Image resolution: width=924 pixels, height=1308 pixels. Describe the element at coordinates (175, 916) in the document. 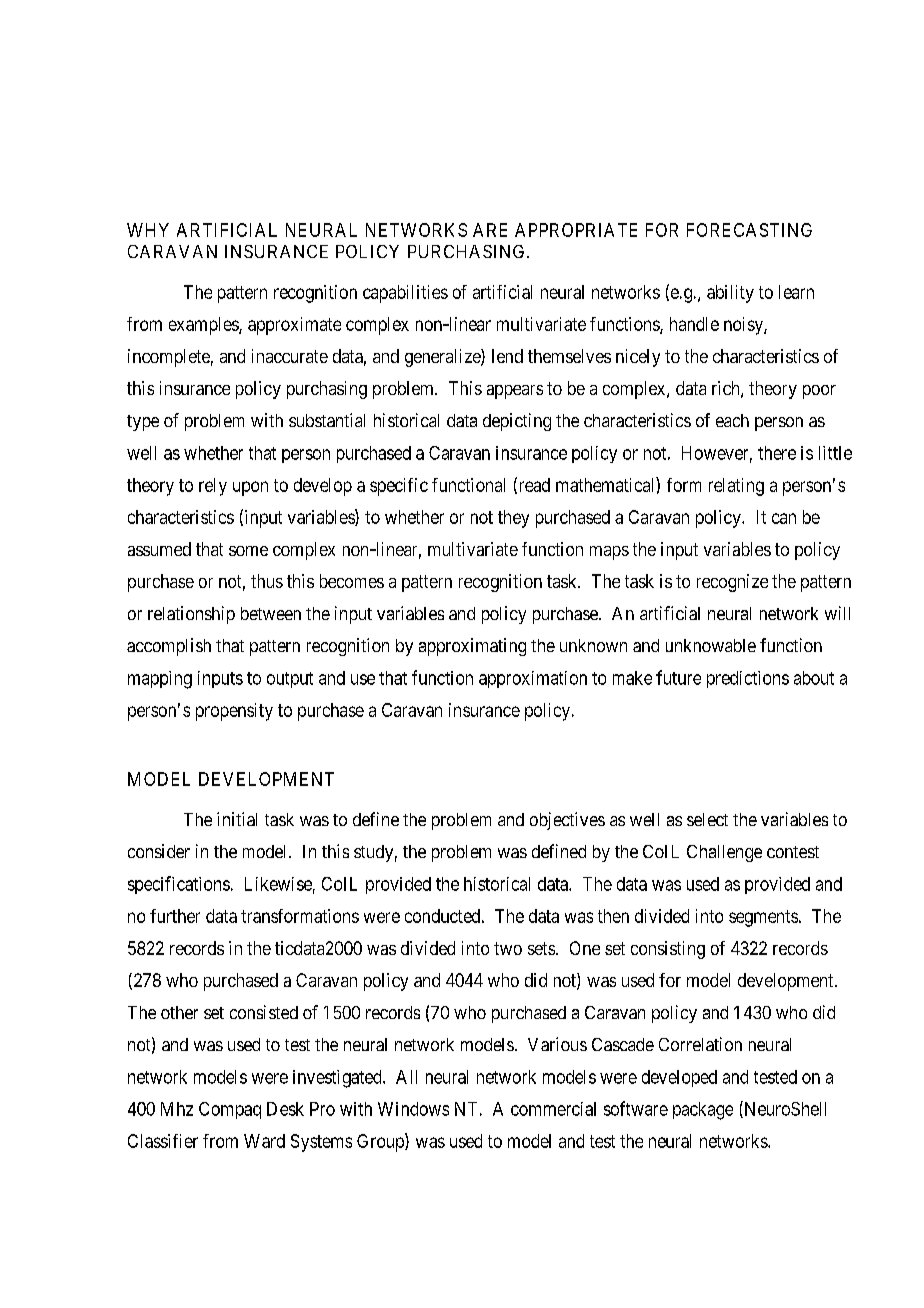

I see `further` at that location.
